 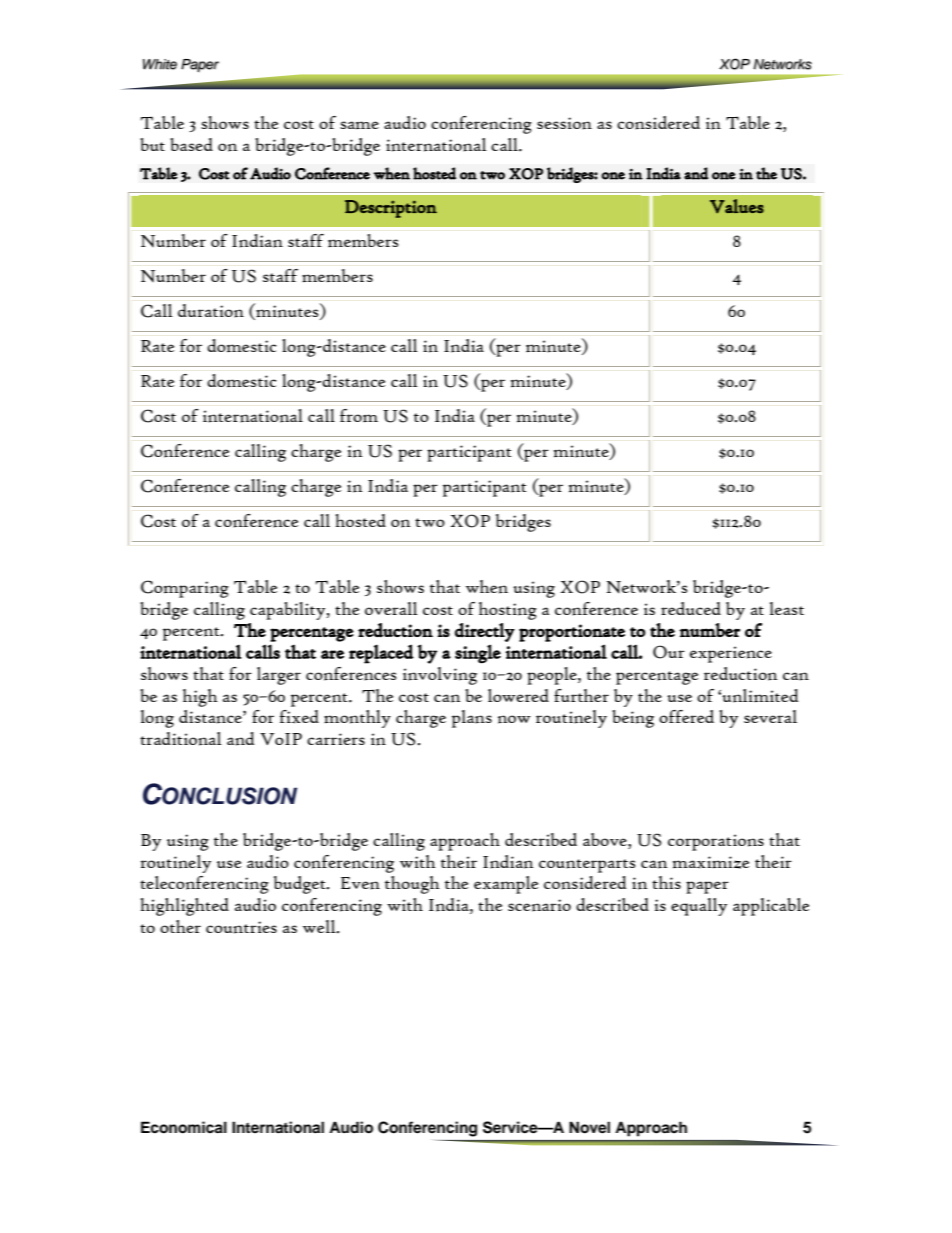 I want to click on from, so click(x=359, y=415).
